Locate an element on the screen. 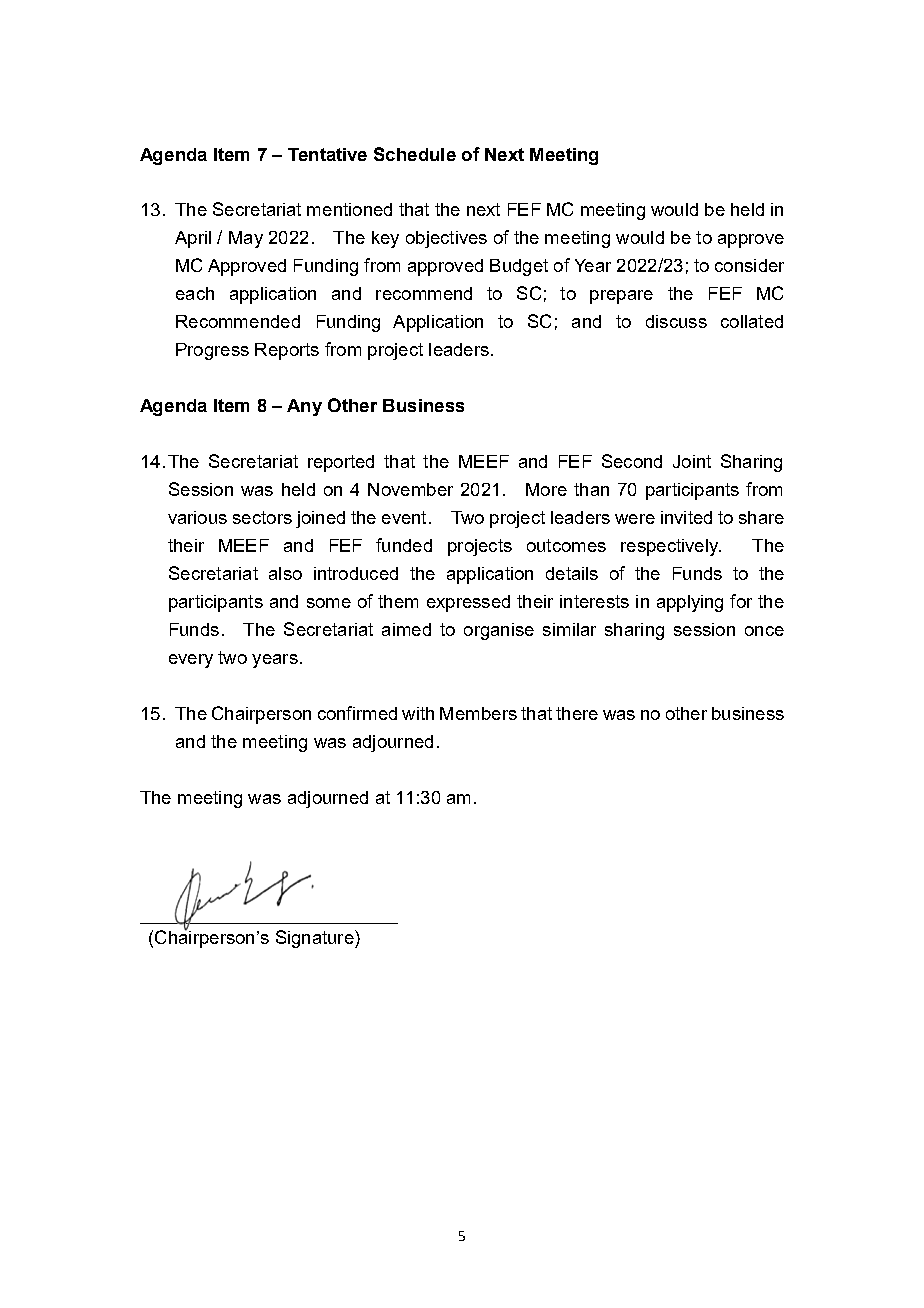 This screenshot has height=1308, width=924. consider is located at coordinates (749, 265).
